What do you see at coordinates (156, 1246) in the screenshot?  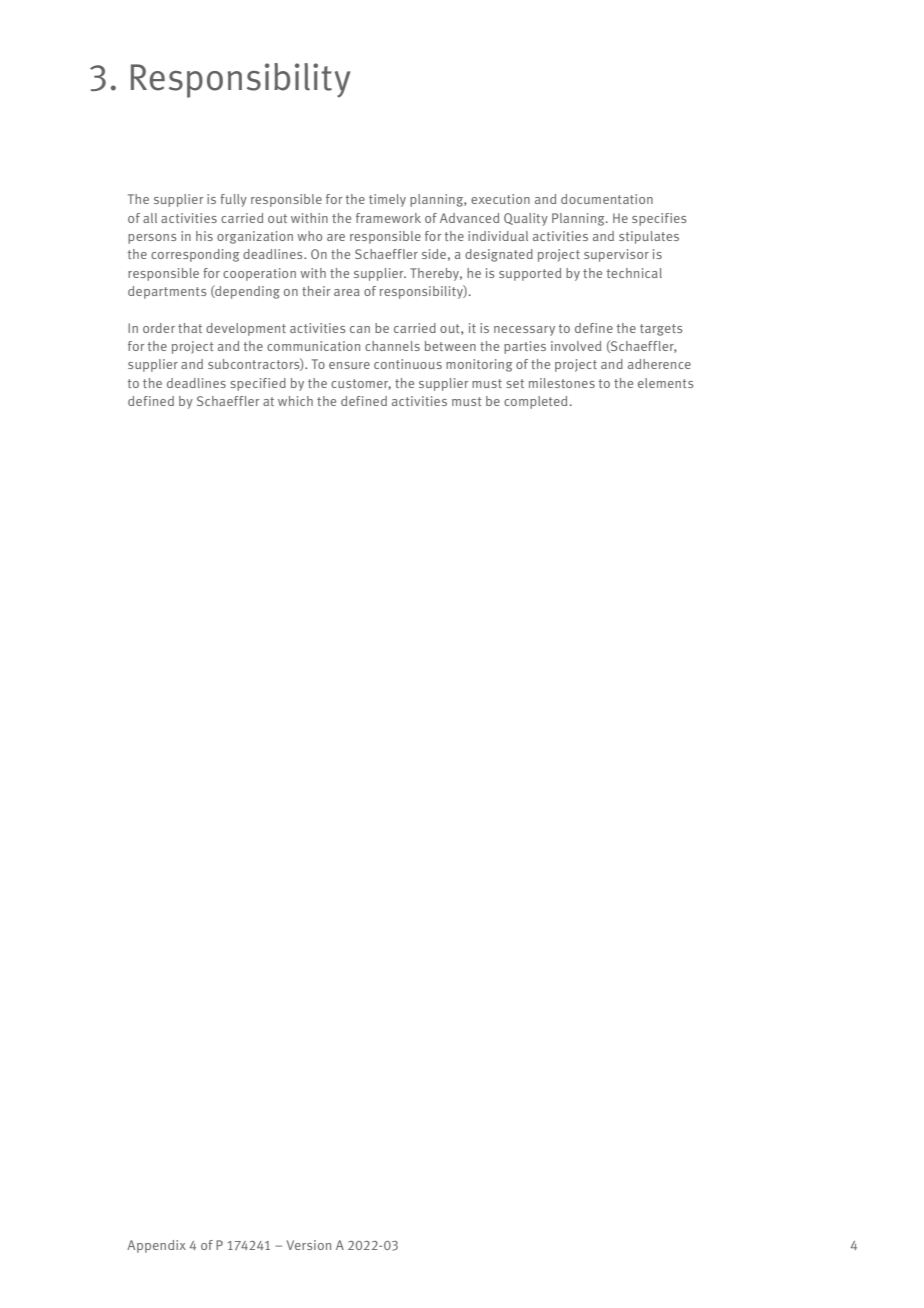 I see `Appendix` at bounding box center [156, 1246].
